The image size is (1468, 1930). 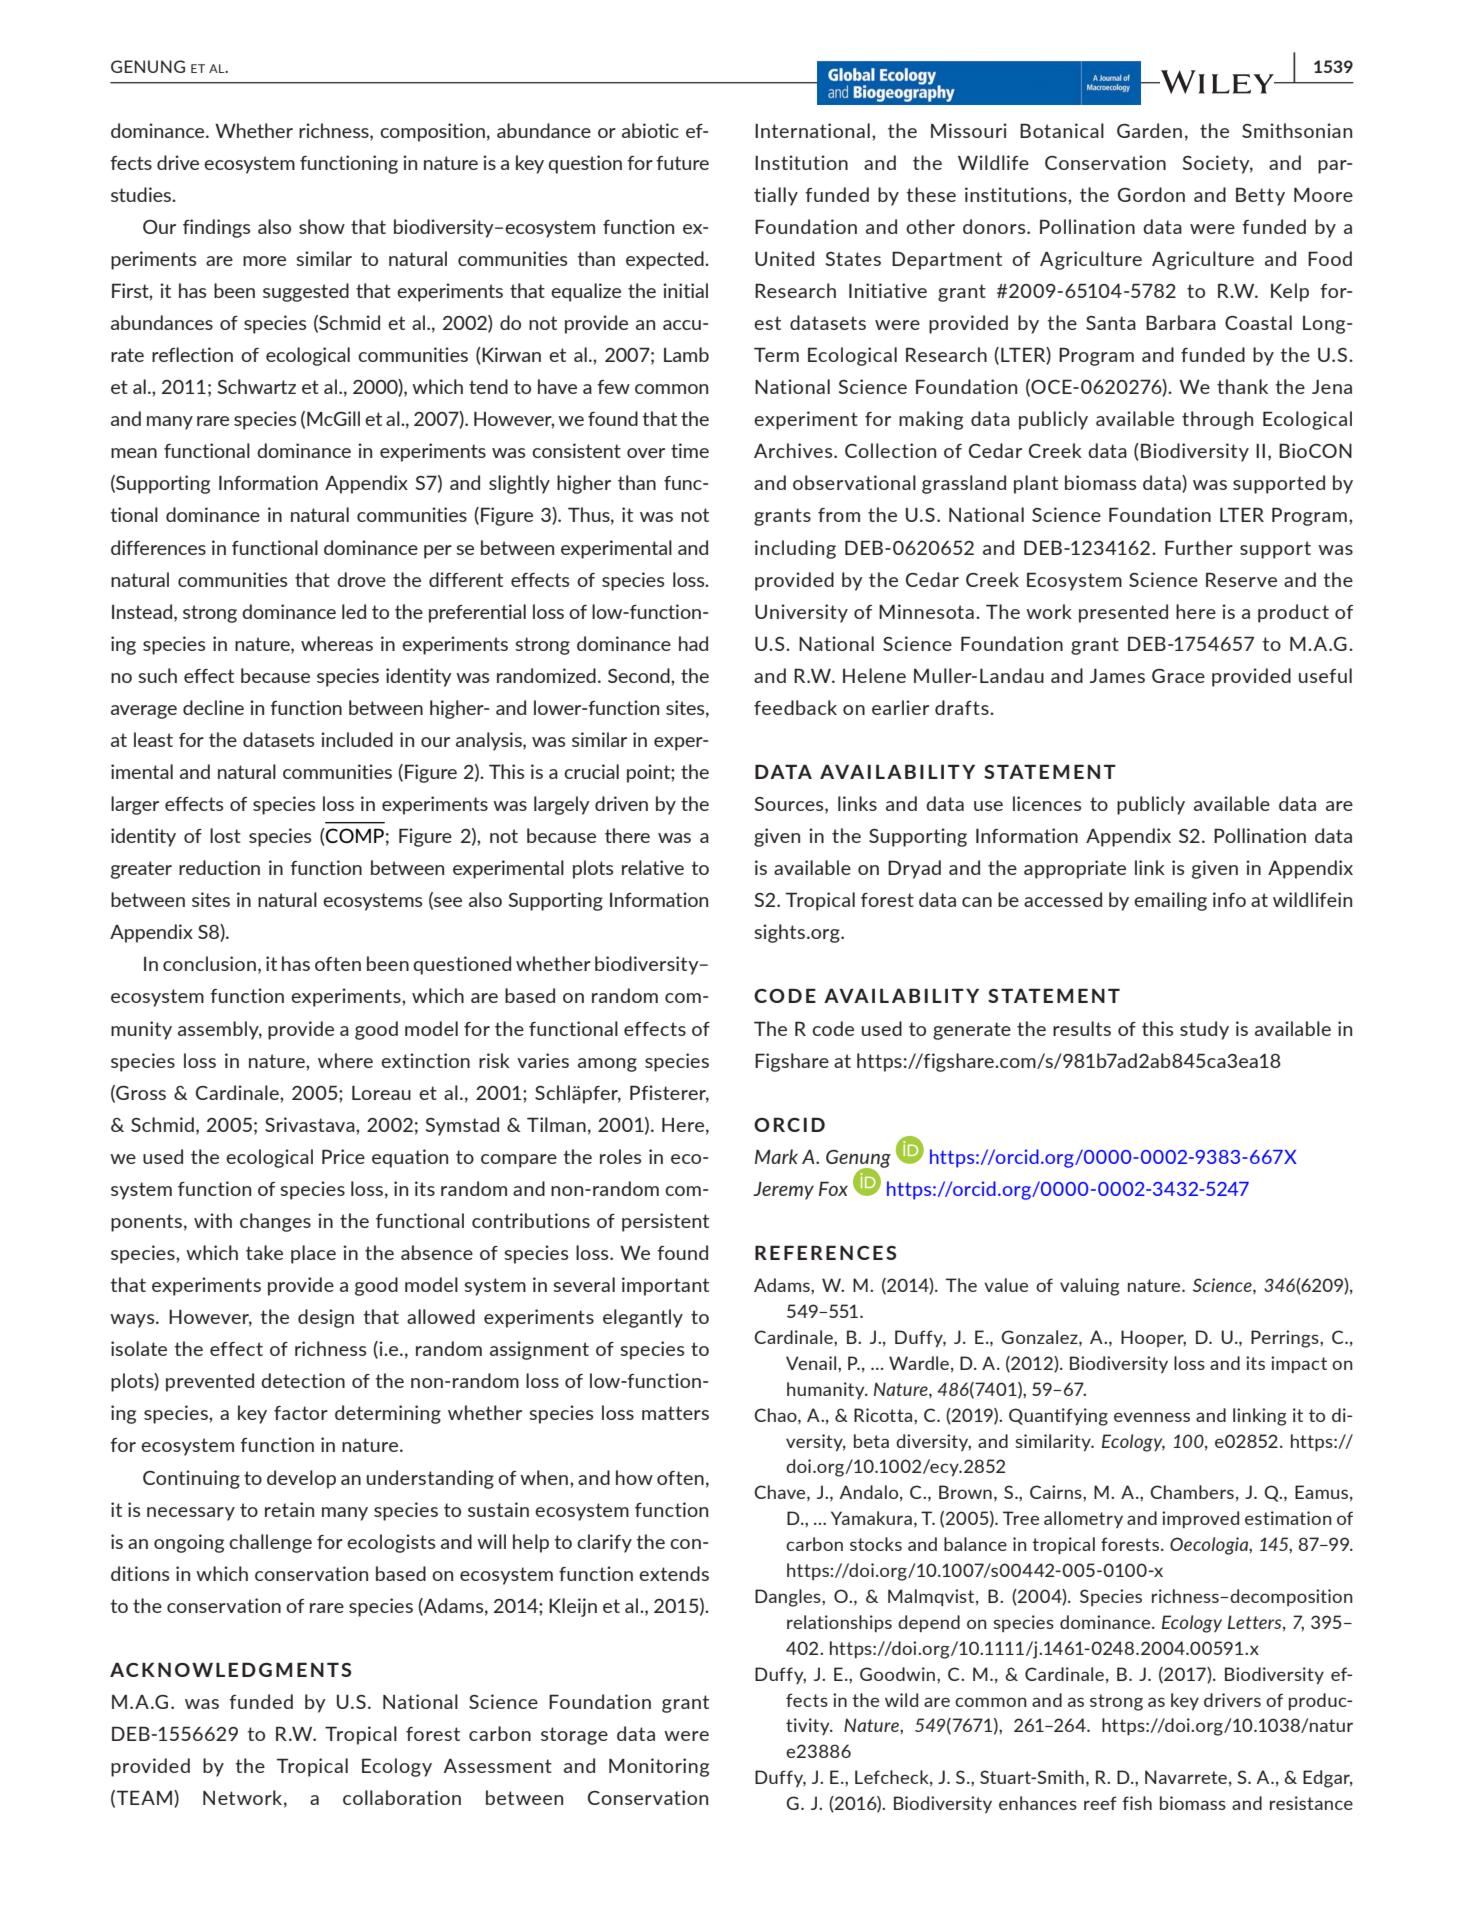 What do you see at coordinates (665, 1222) in the document?
I see `persistent` at bounding box center [665, 1222].
